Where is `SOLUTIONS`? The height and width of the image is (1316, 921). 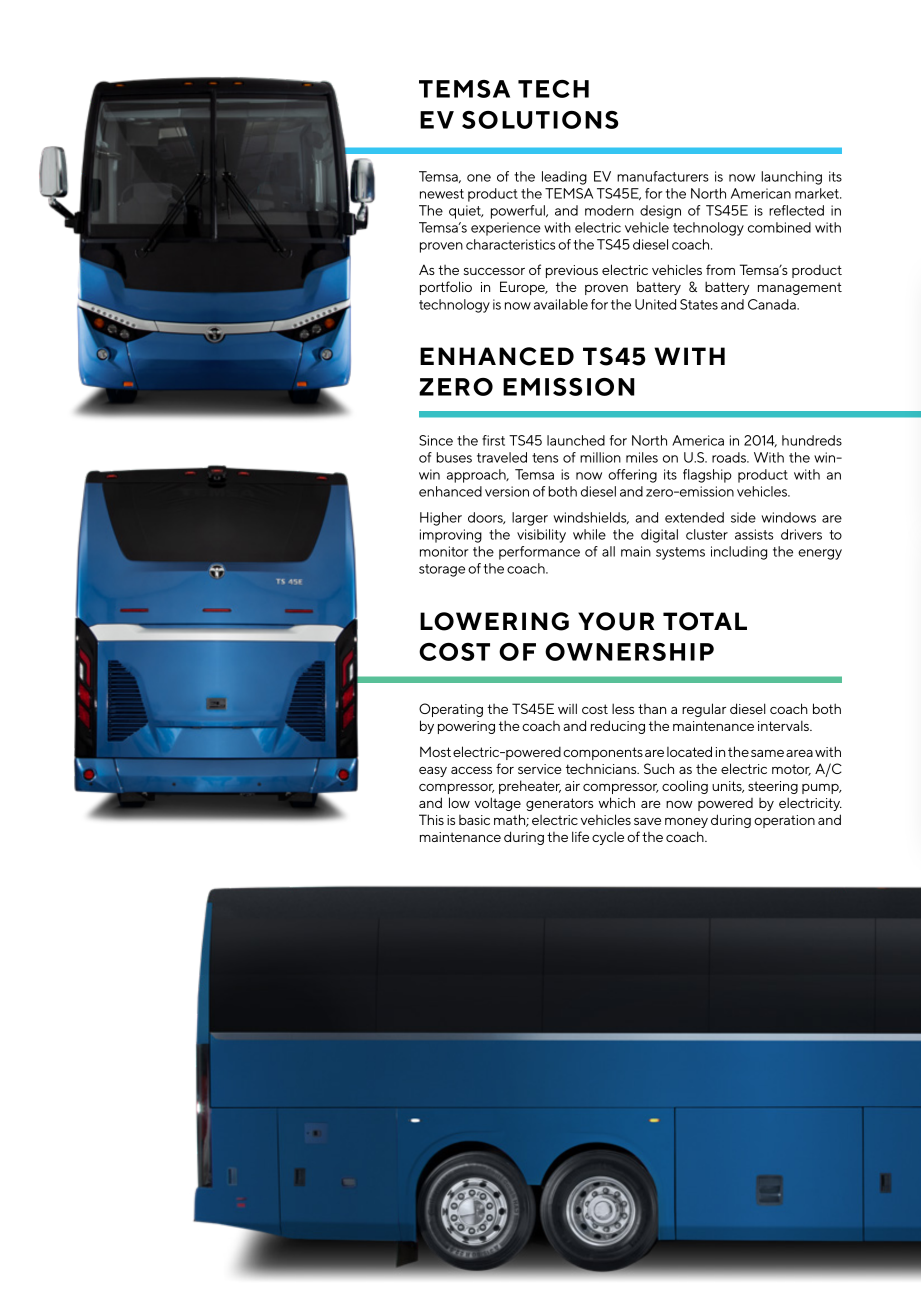
SOLUTIONS is located at coordinates (540, 120).
